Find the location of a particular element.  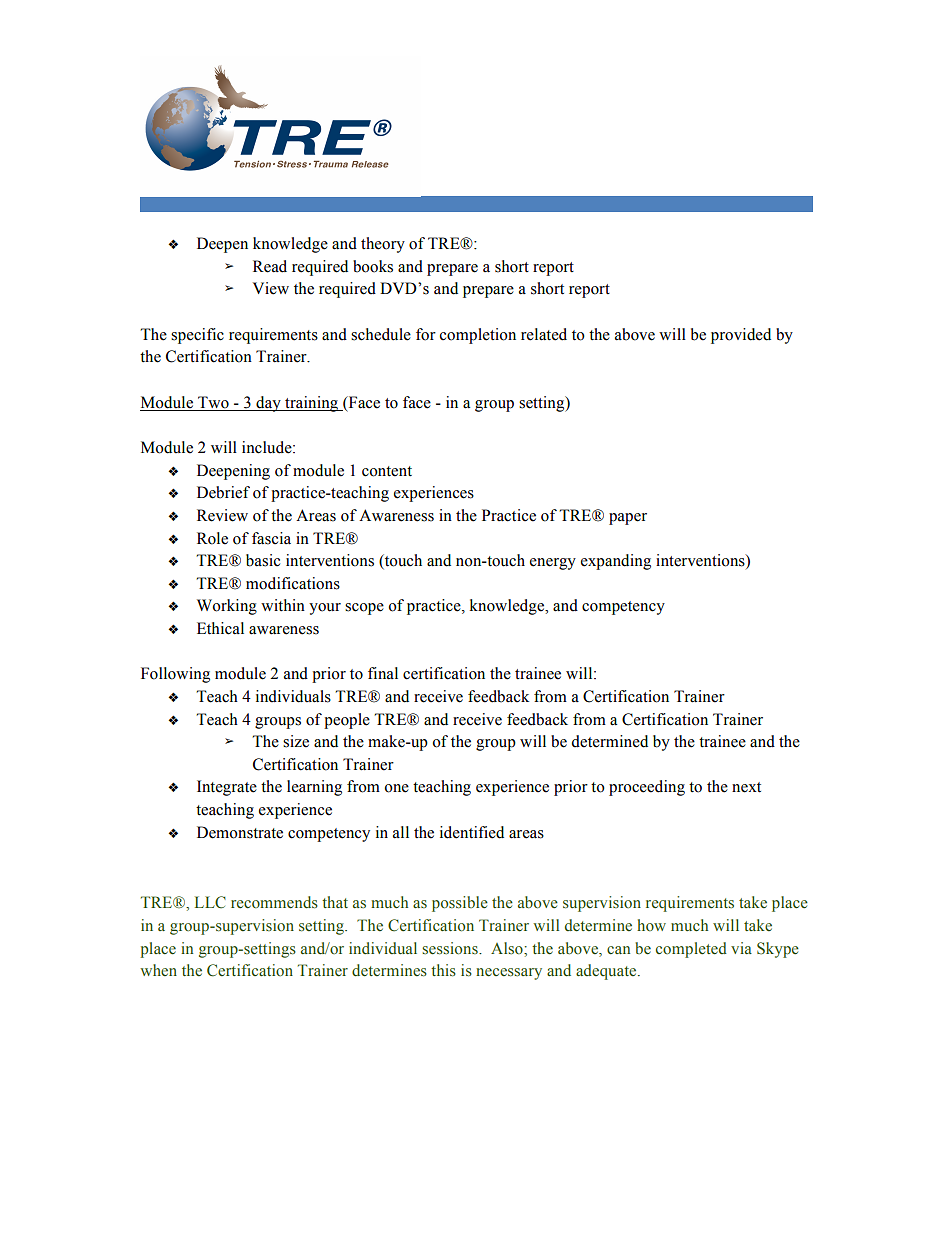

Read is located at coordinates (270, 266).
